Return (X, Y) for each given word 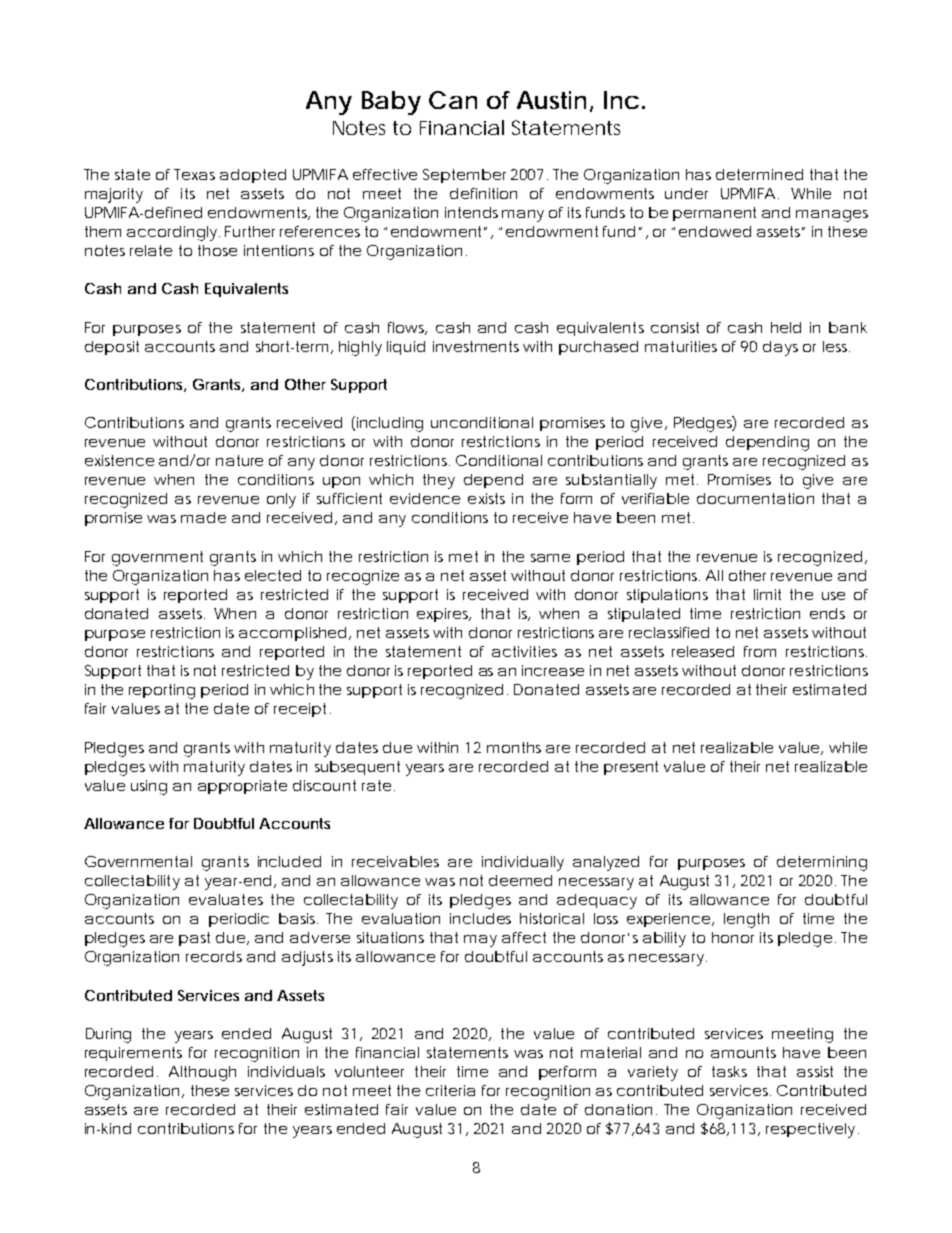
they (439, 481)
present (631, 768)
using (149, 787)
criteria (450, 1090)
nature (239, 460)
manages (832, 216)
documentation (755, 498)
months (514, 747)
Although (202, 1073)
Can (453, 100)
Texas (194, 174)
